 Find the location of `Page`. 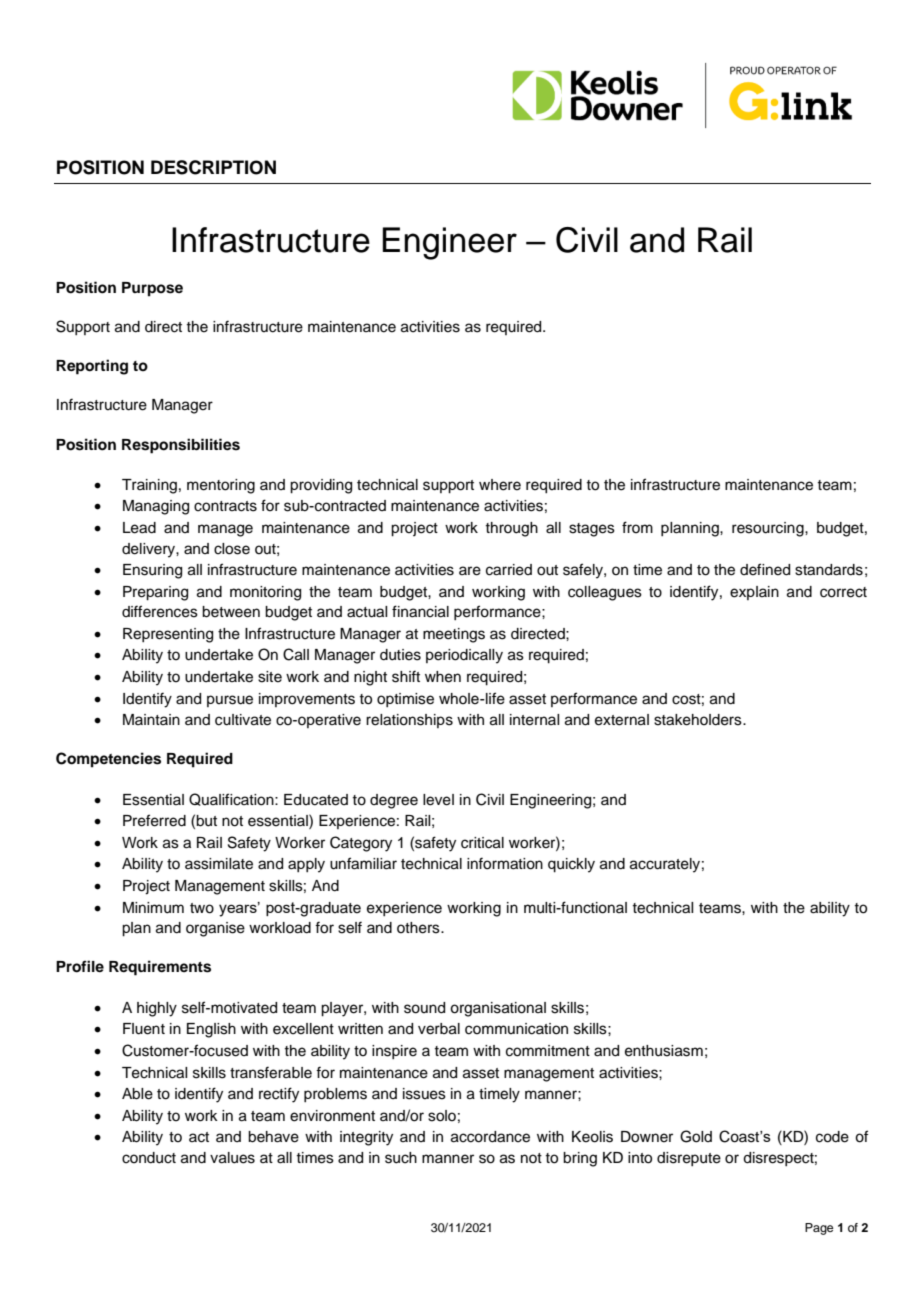

Page is located at coordinates (819, 1229).
